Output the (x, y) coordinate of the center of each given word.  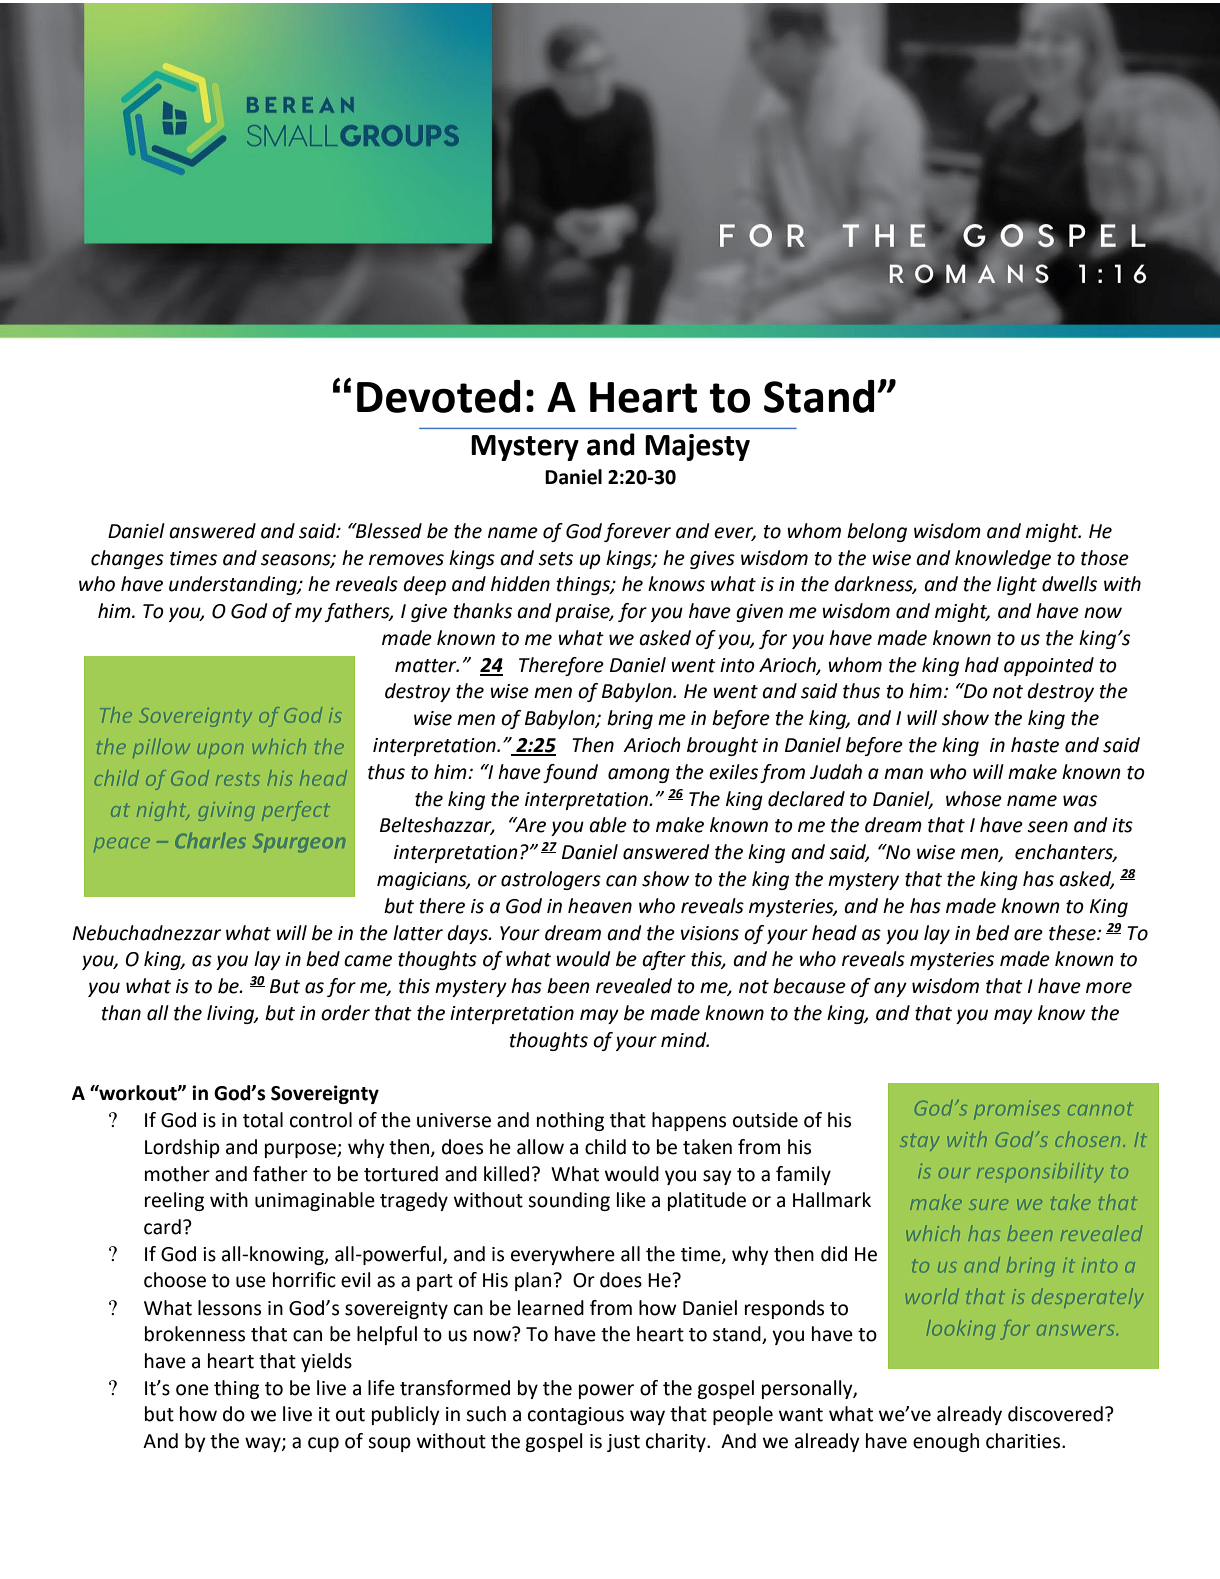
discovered (1055, 1414)
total (263, 1120)
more (1109, 988)
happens (689, 1121)
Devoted (438, 396)
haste (1035, 745)
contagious (576, 1416)
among (639, 775)
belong (877, 532)
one (192, 1390)
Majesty (697, 447)
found (570, 773)
